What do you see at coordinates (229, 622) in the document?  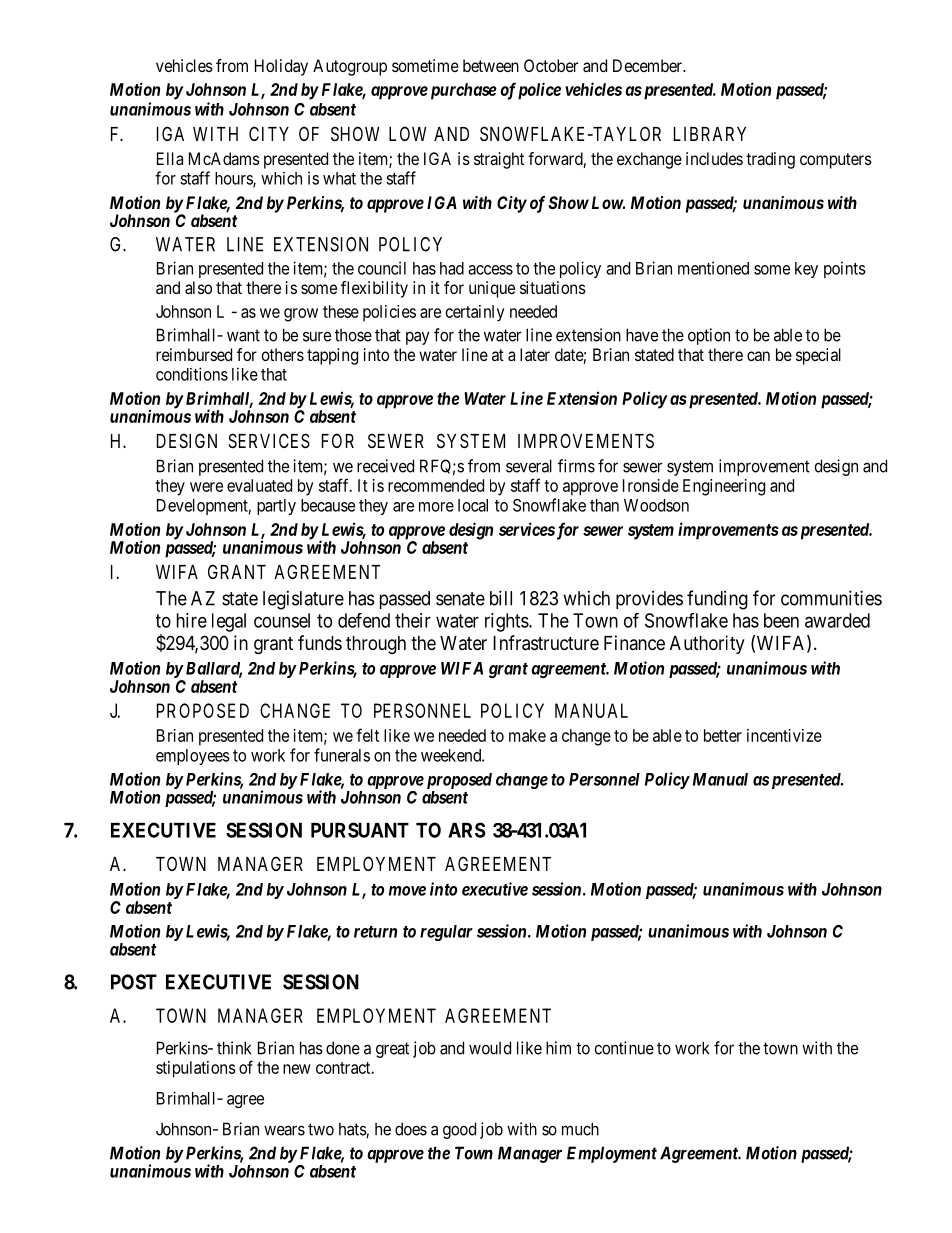 I see `legal` at bounding box center [229, 622].
